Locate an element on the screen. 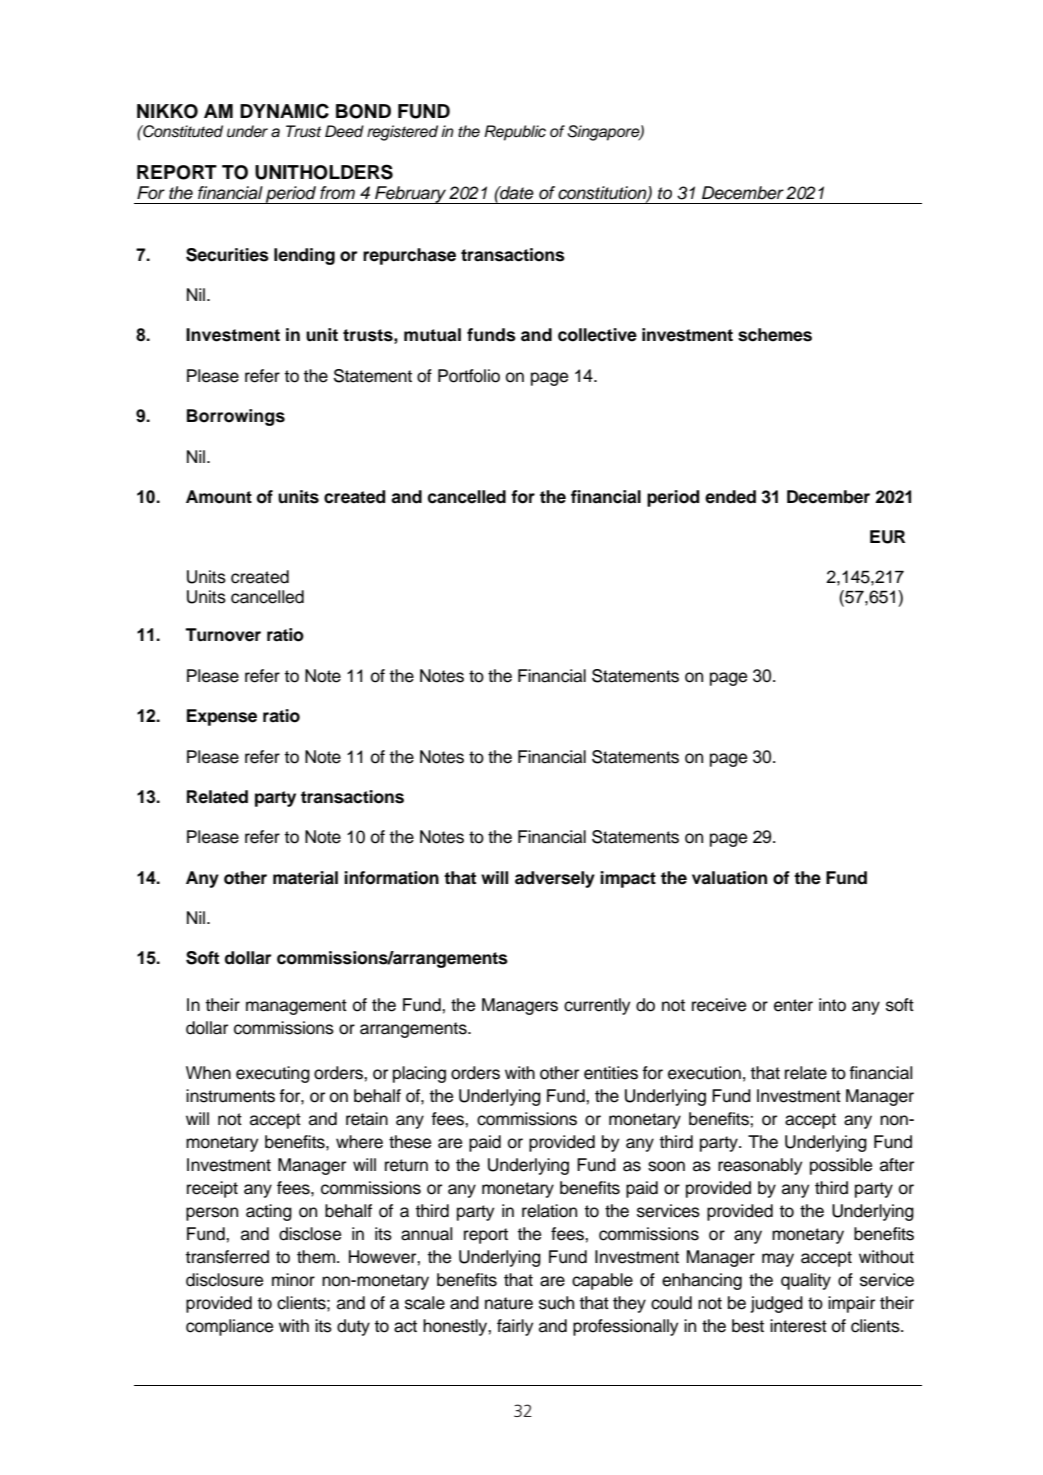 The image size is (1043, 1475). quality is located at coordinates (806, 1281).
